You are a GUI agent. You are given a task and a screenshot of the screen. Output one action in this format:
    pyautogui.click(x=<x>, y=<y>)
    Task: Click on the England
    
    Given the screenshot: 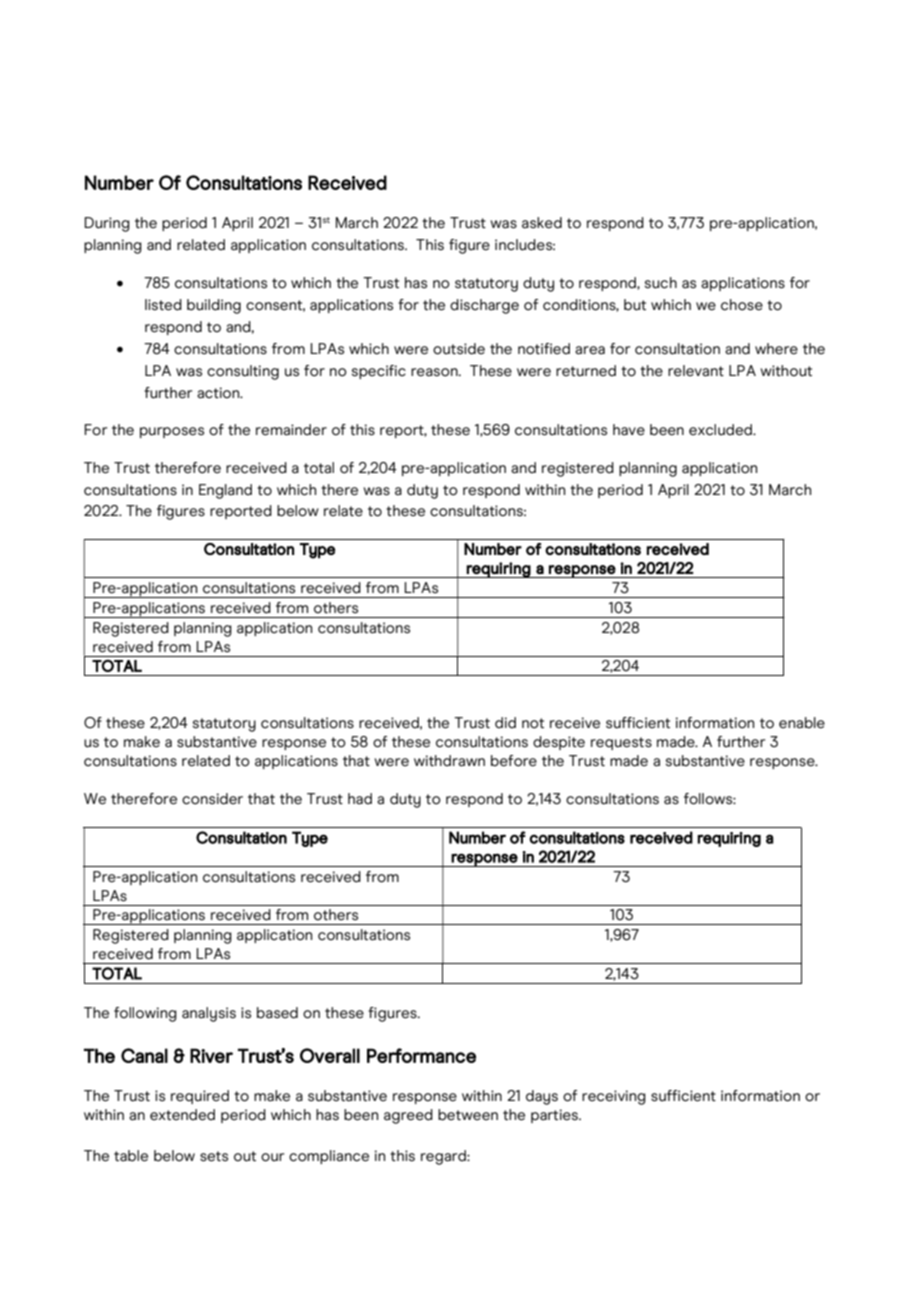 What is the action you would take?
    pyautogui.click(x=225, y=491)
